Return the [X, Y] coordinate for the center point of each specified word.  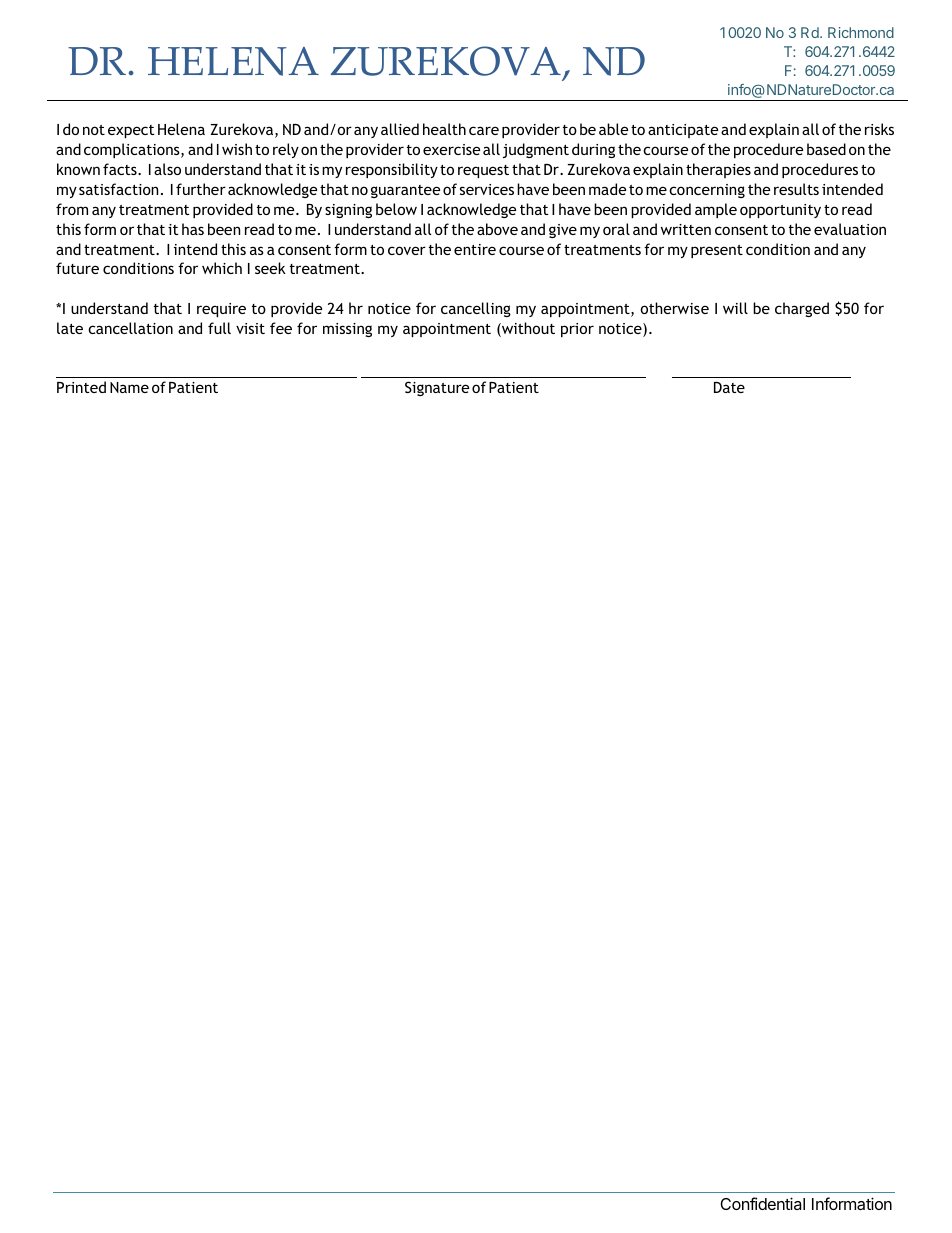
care [484, 130]
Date [729, 387]
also [167, 169]
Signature [437, 388]
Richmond [861, 32]
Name [129, 387]
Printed [81, 387]
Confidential [762, 1203]
